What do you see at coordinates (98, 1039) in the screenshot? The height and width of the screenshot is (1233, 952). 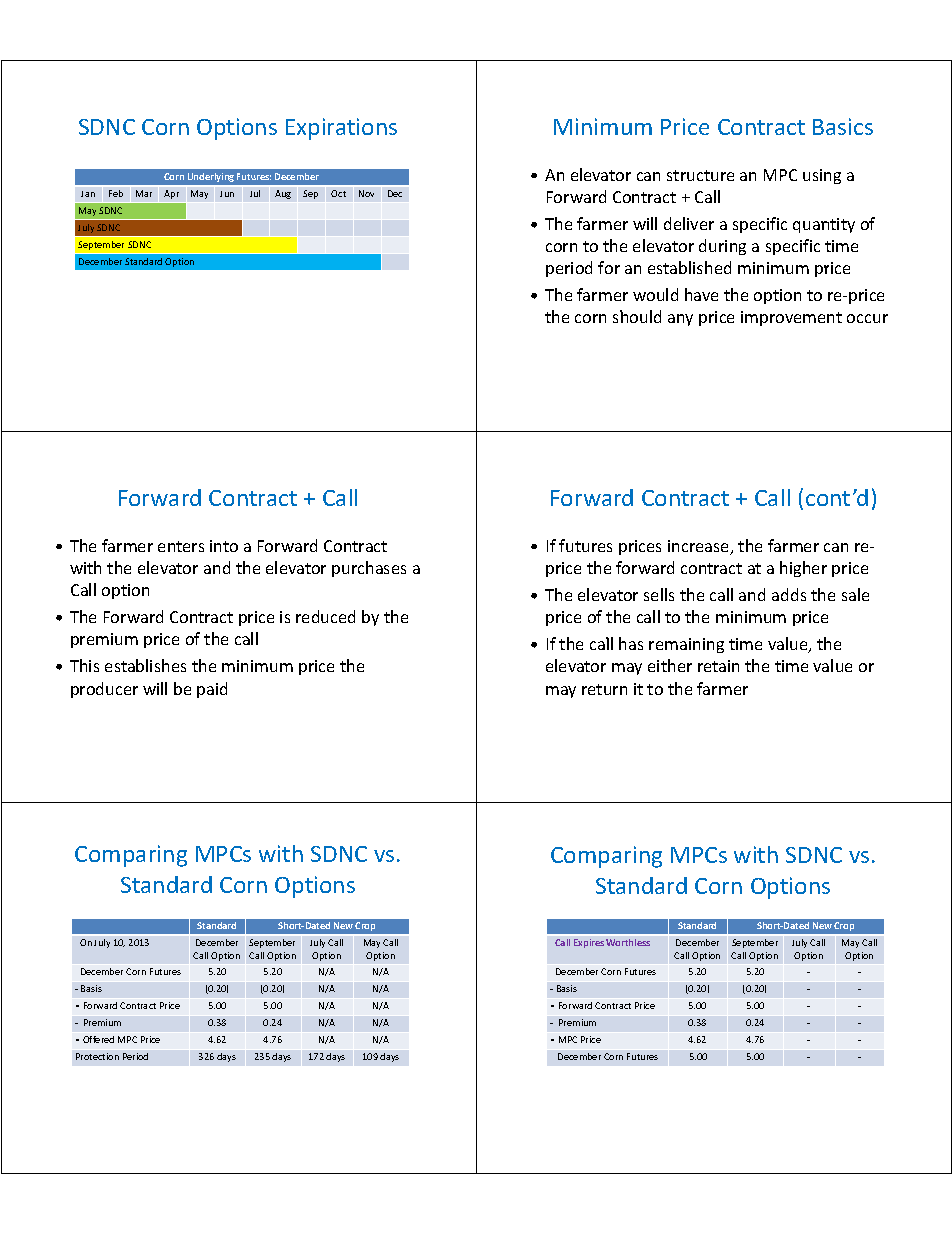 I see `Offered` at bounding box center [98, 1039].
